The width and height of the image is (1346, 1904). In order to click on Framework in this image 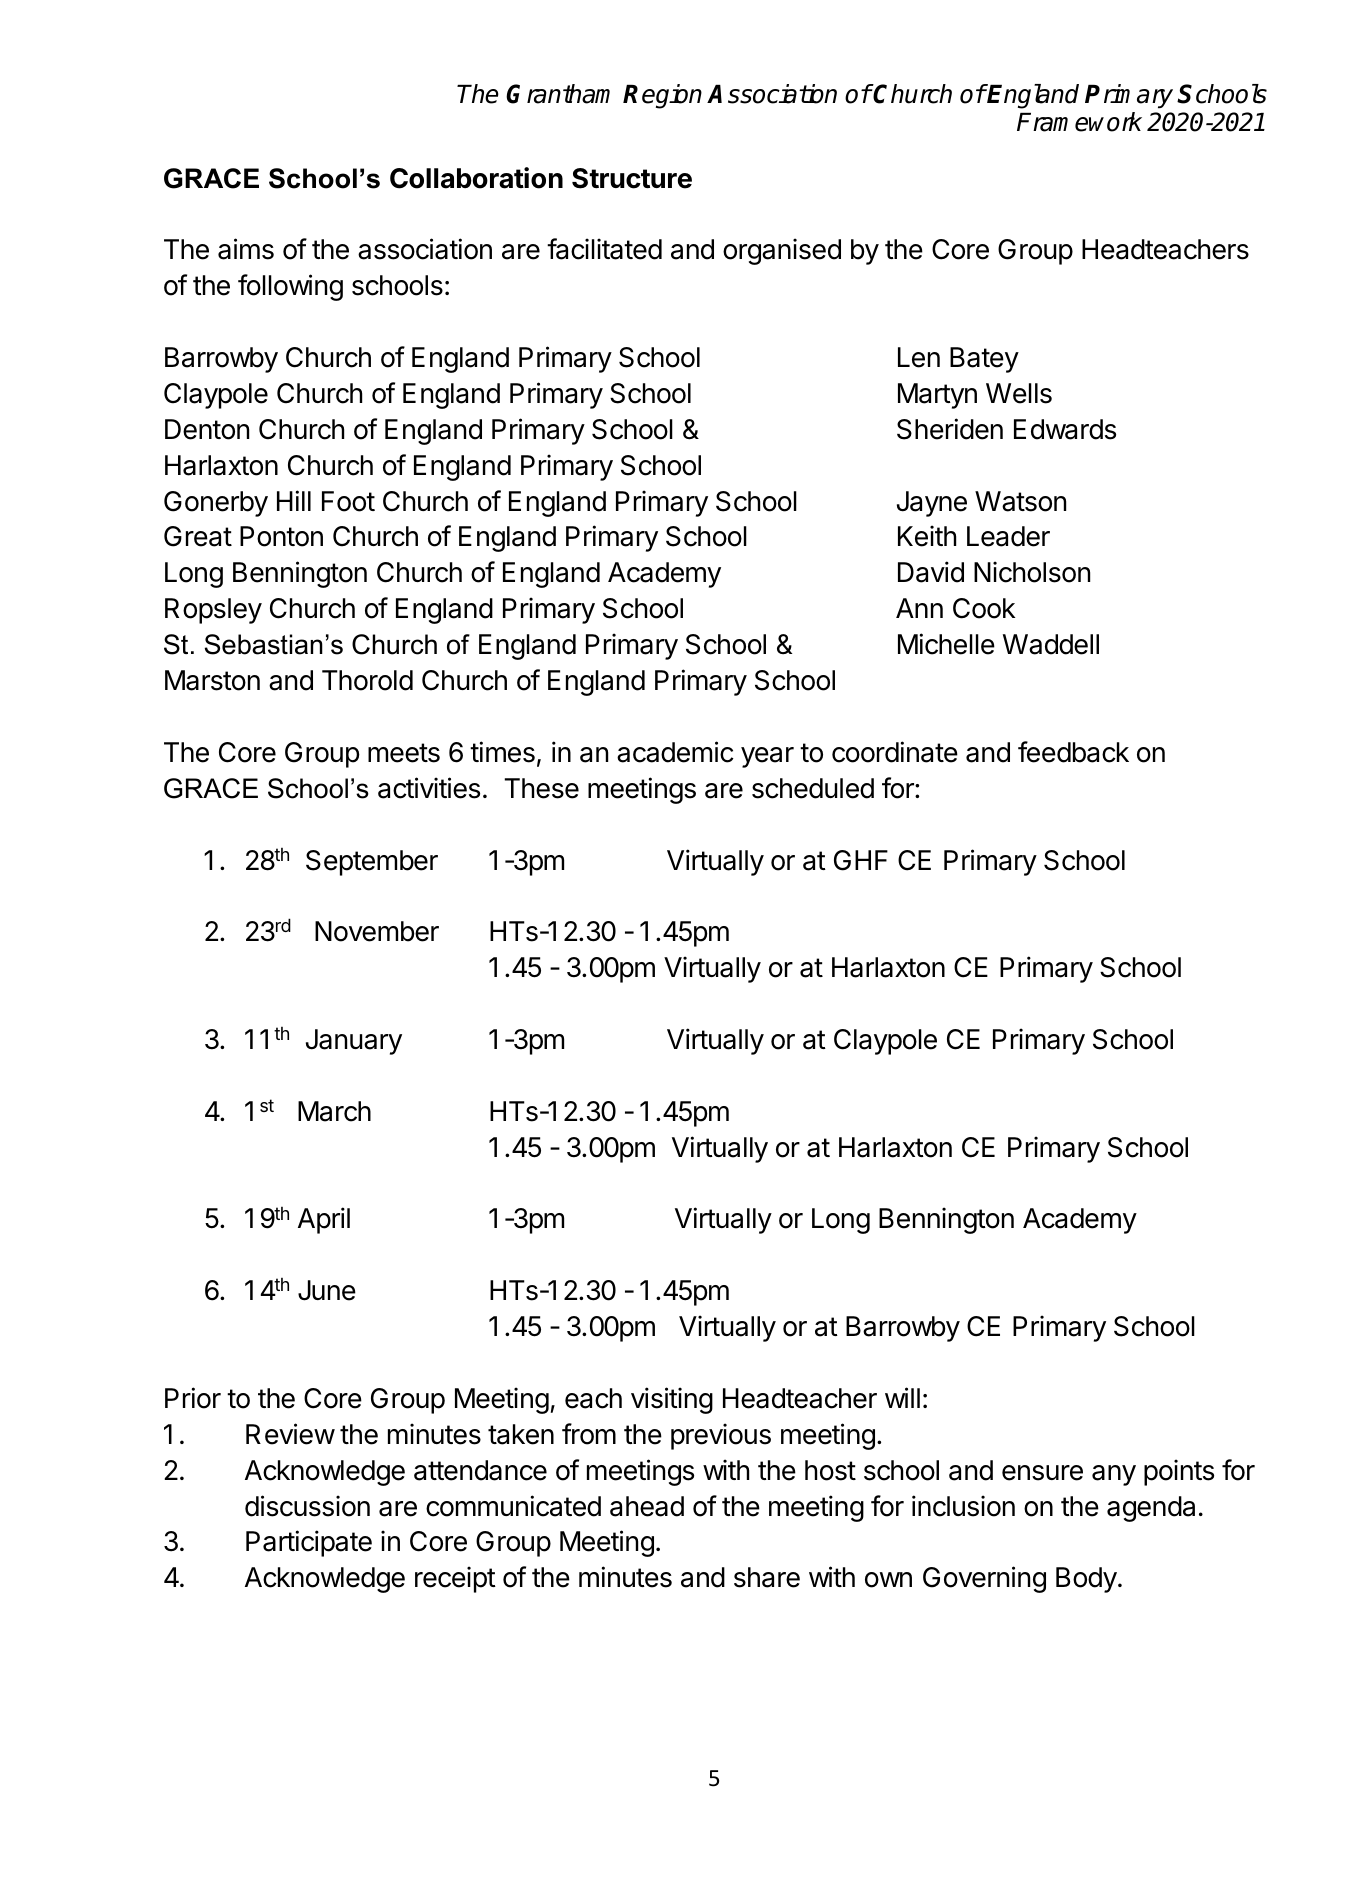, I will do `click(1079, 122)`.
